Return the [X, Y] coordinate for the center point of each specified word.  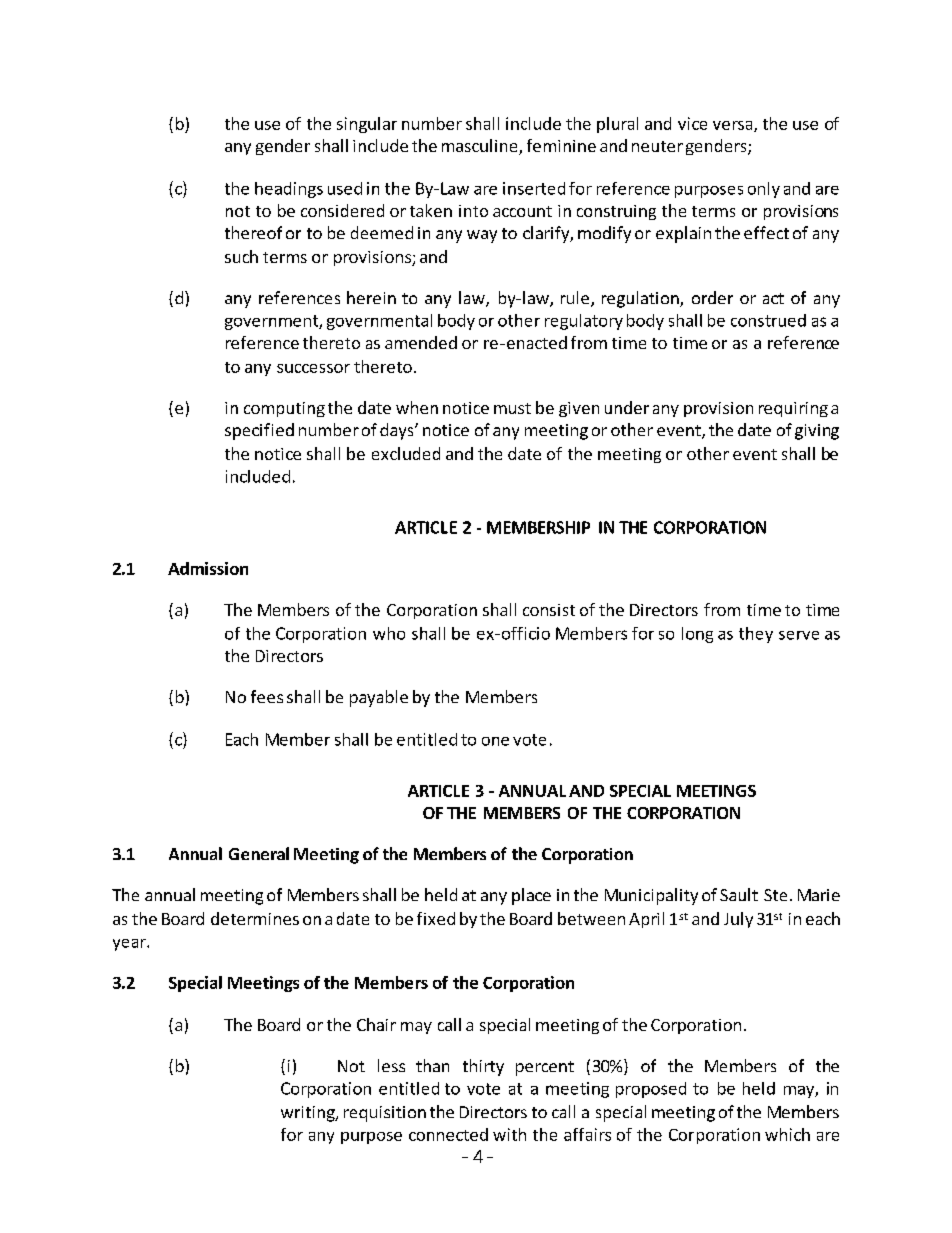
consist [549, 610]
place [531, 896]
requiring [793, 409]
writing [309, 1114]
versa [734, 126]
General [259, 853]
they [756, 635]
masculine [481, 147]
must [512, 408]
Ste [775, 895]
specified [259, 431]
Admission [208, 568]
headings [289, 190]
